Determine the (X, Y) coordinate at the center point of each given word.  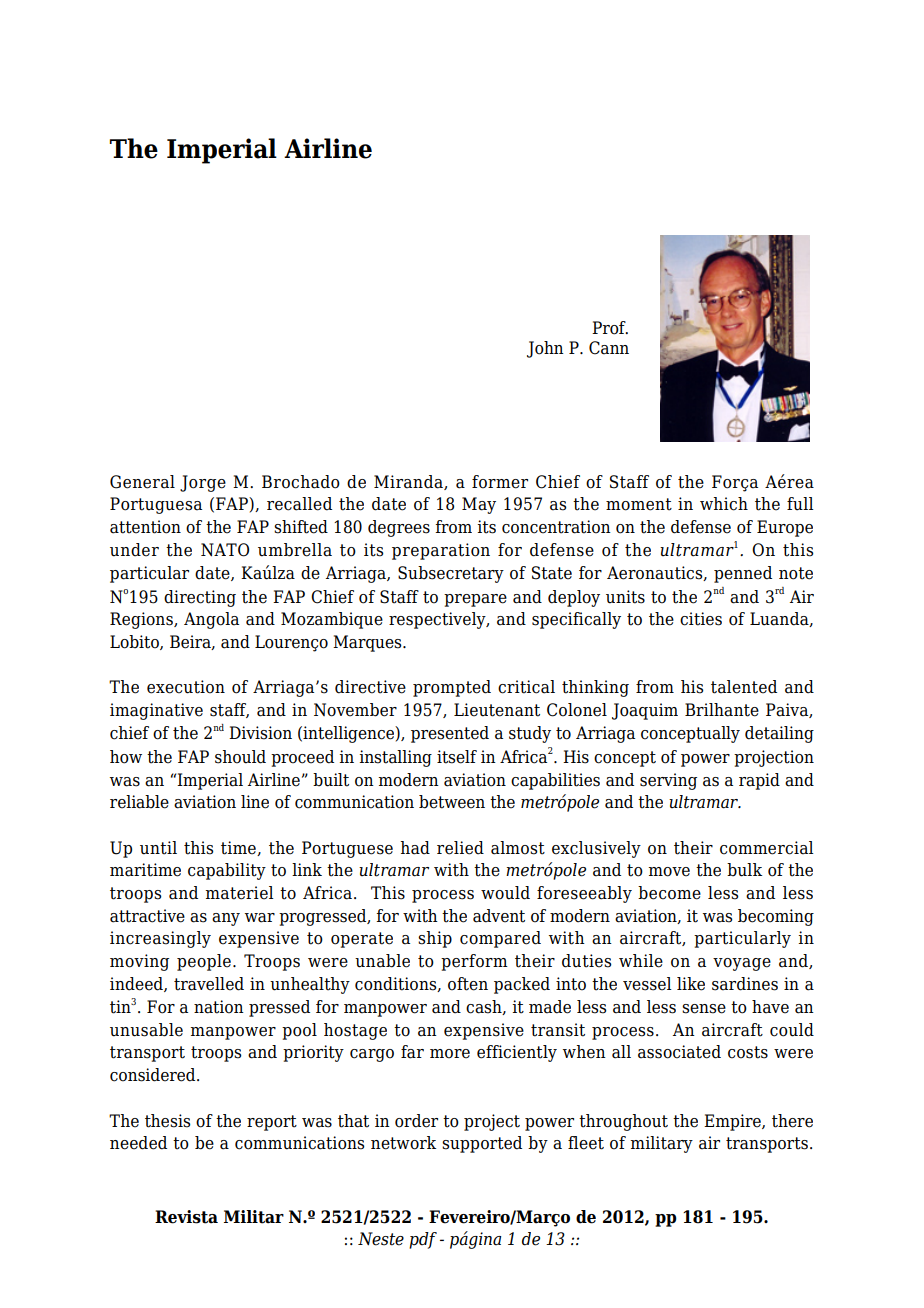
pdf (423, 1240)
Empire (733, 1122)
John (545, 349)
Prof (610, 328)
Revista (186, 1217)
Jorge (203, 483)
